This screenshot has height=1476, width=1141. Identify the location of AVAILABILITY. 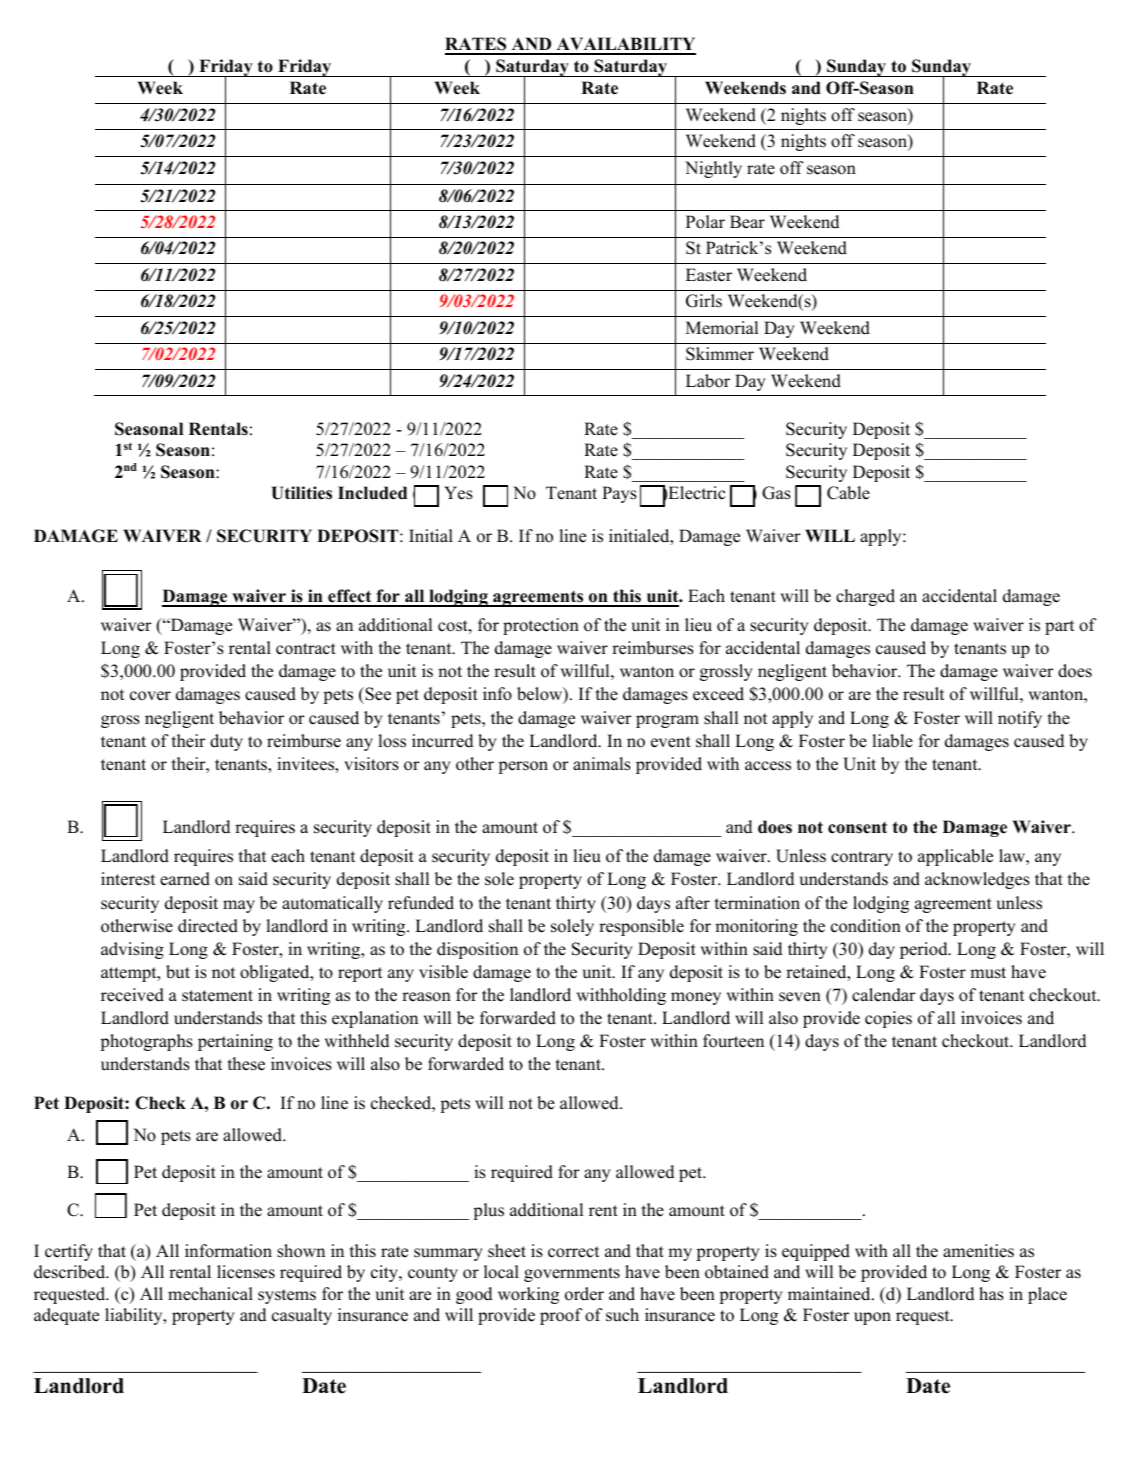
(625, 45).
